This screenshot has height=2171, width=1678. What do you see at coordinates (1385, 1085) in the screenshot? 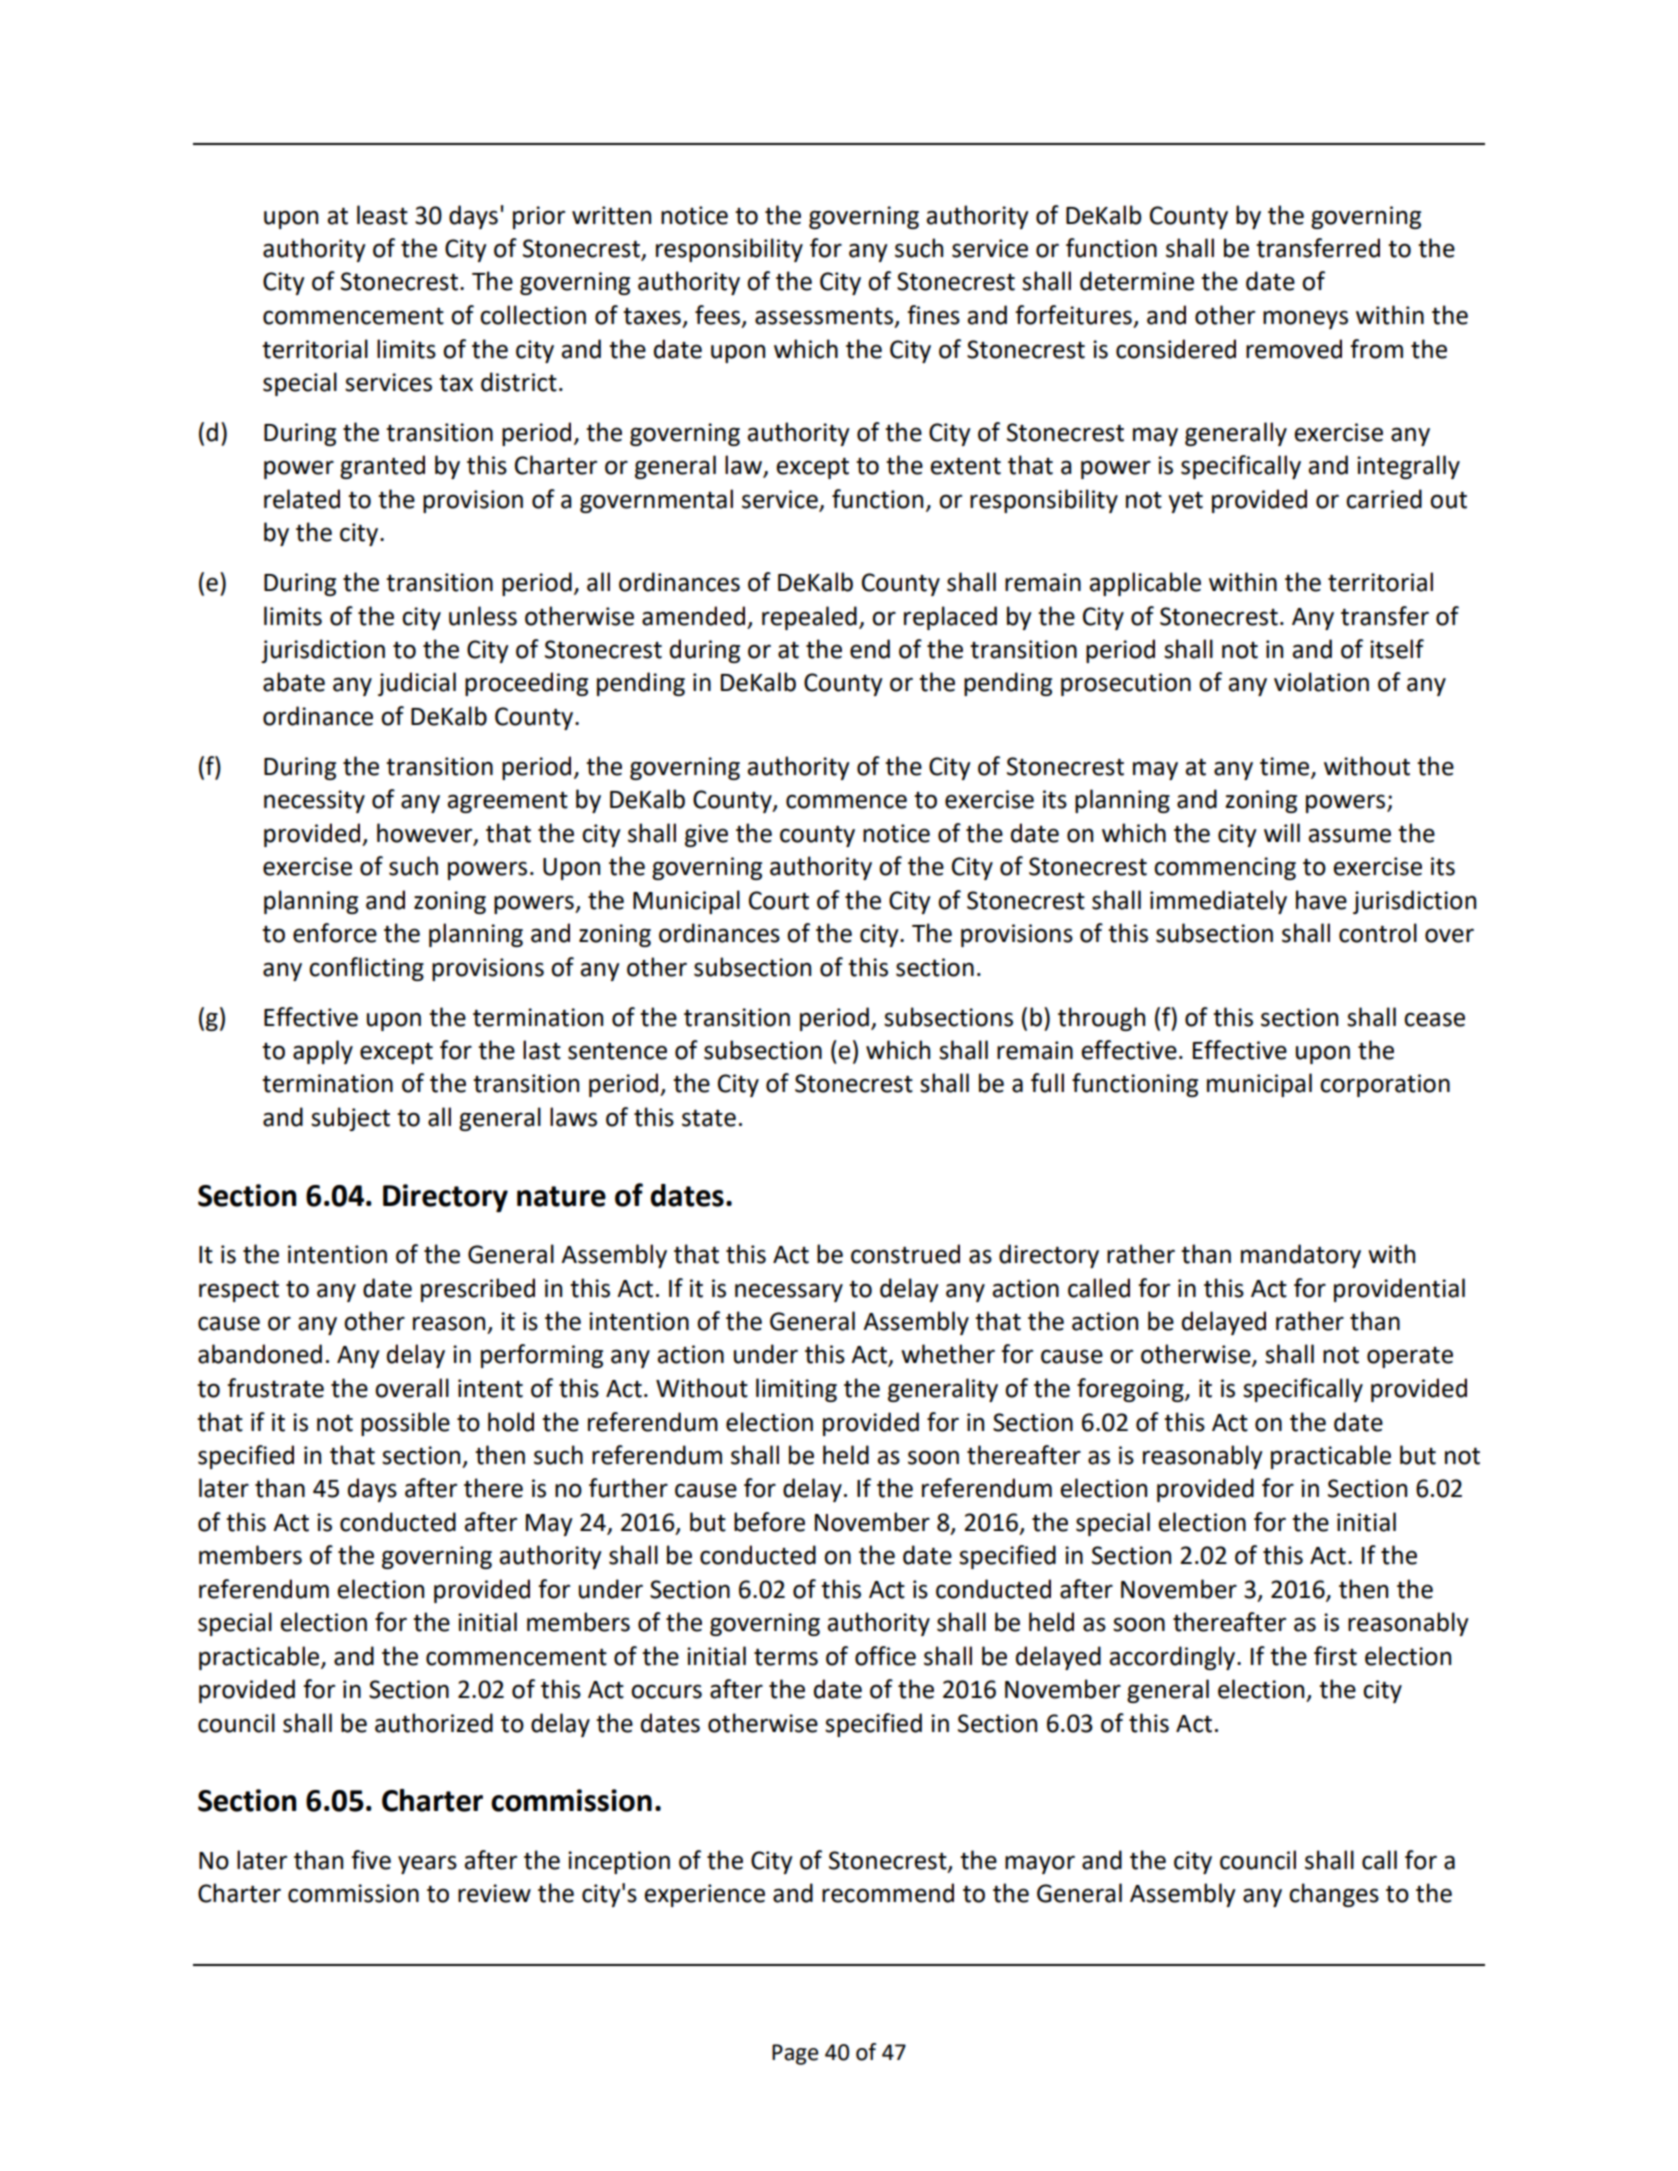
I see `corporation` at bounding box center [1385, 1085].
